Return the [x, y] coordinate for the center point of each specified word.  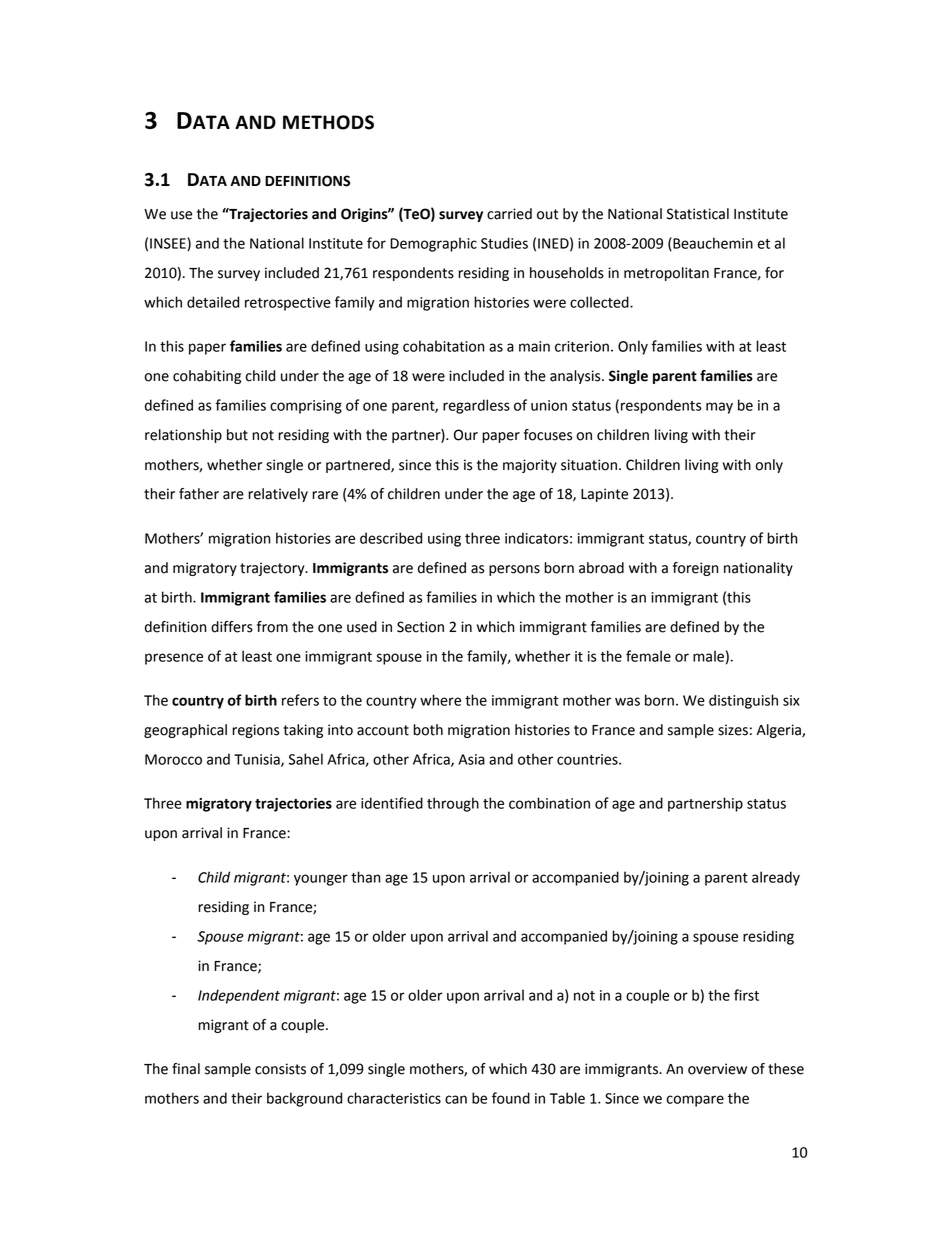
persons [514, 570]
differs [232, 627]
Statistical [698, 214]
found [511, 1098]
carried [509, 214]
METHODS [328, 122]
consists [280, 1069]
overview [717, 1069]
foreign [696, 569]
